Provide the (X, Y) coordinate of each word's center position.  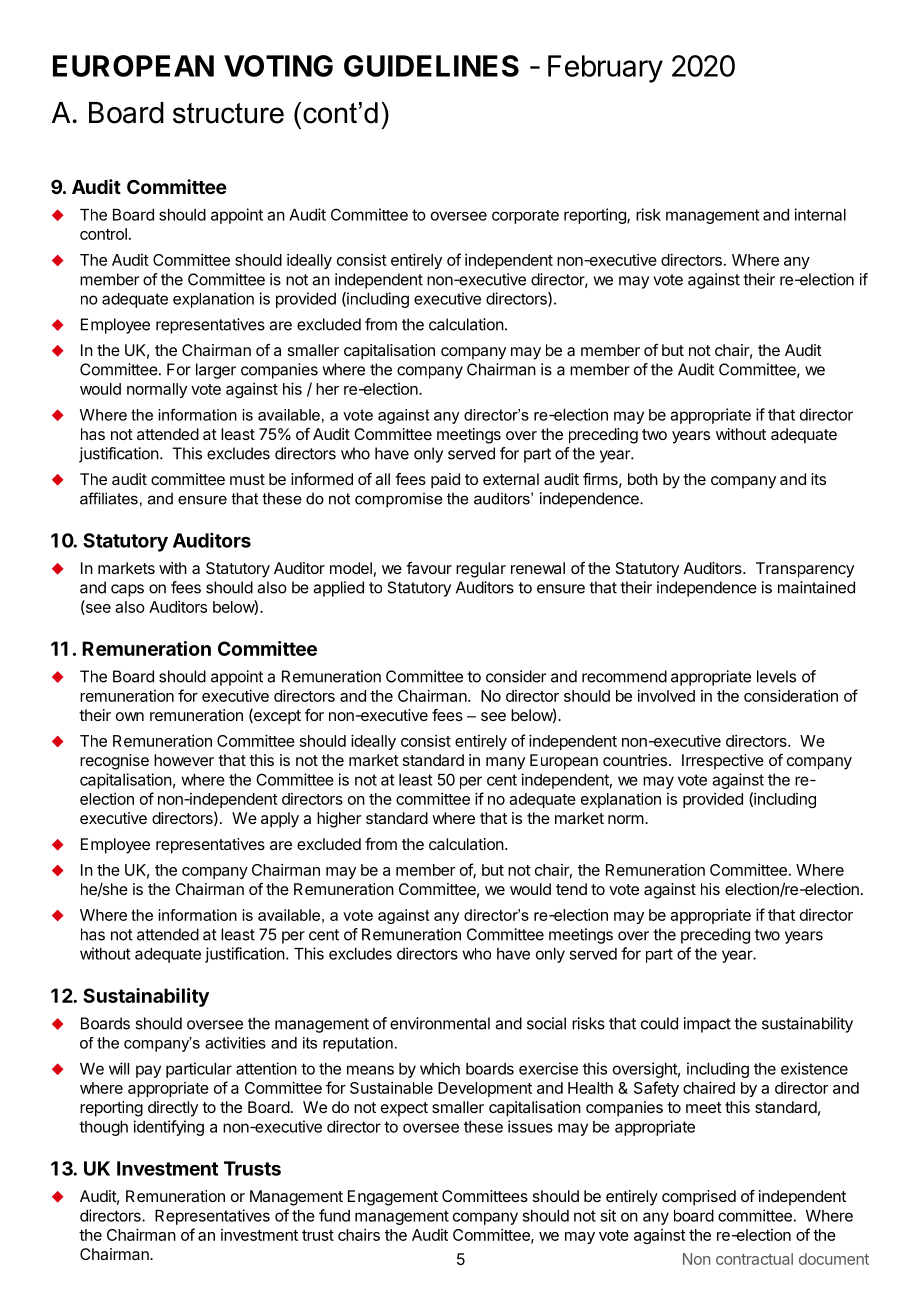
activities (235, 1043)
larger (216, 371)
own (130, 716)
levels (776, 676)
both (643, 479)
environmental (440, 1023)
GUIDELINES (431, 66)
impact (707, 1025)
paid (445, 481)
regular (481, 570)
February (605, 69)
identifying (169, 1128)
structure (228, 113)
